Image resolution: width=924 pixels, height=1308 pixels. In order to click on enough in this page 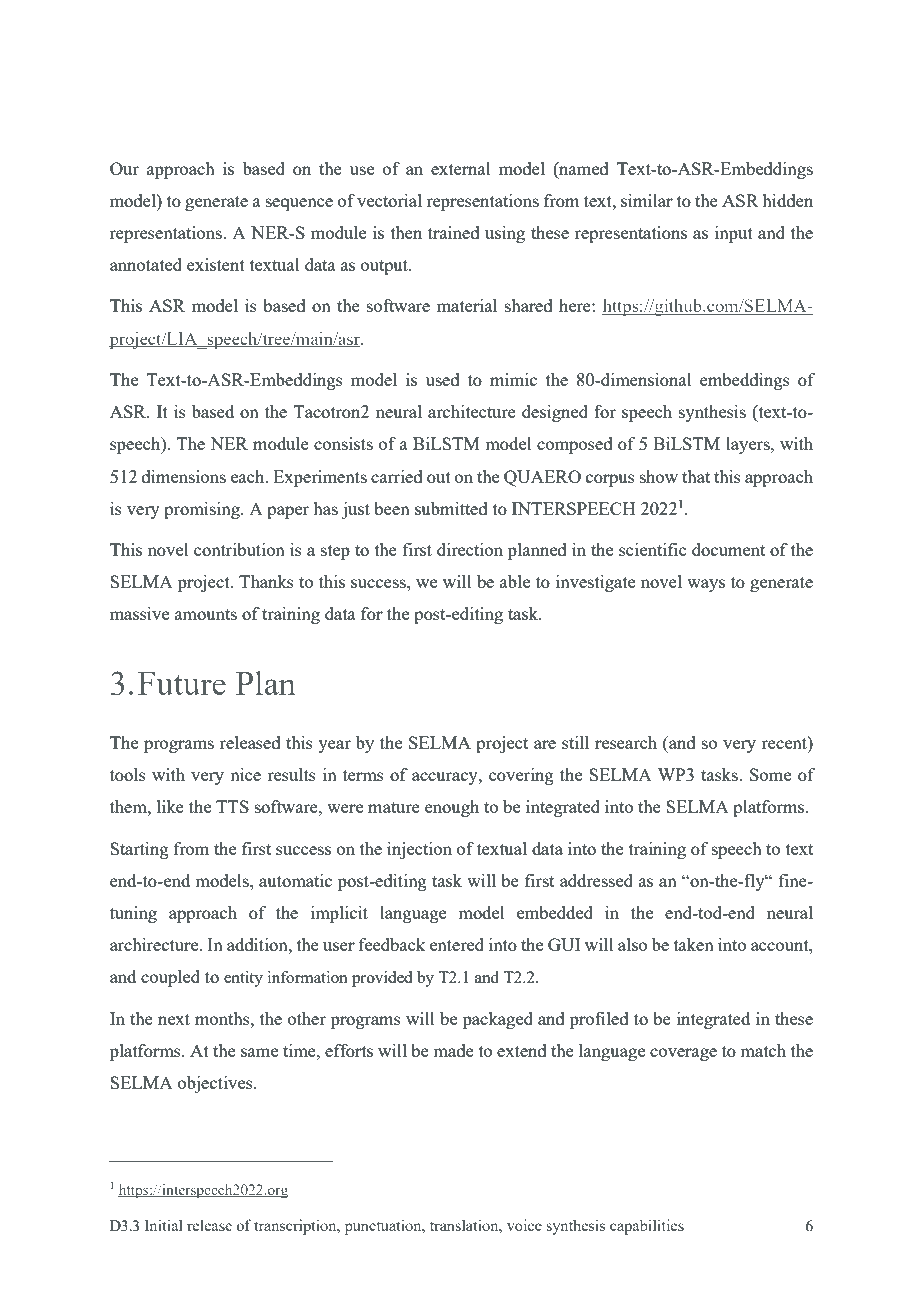, I will do `click(452, 808)`.
